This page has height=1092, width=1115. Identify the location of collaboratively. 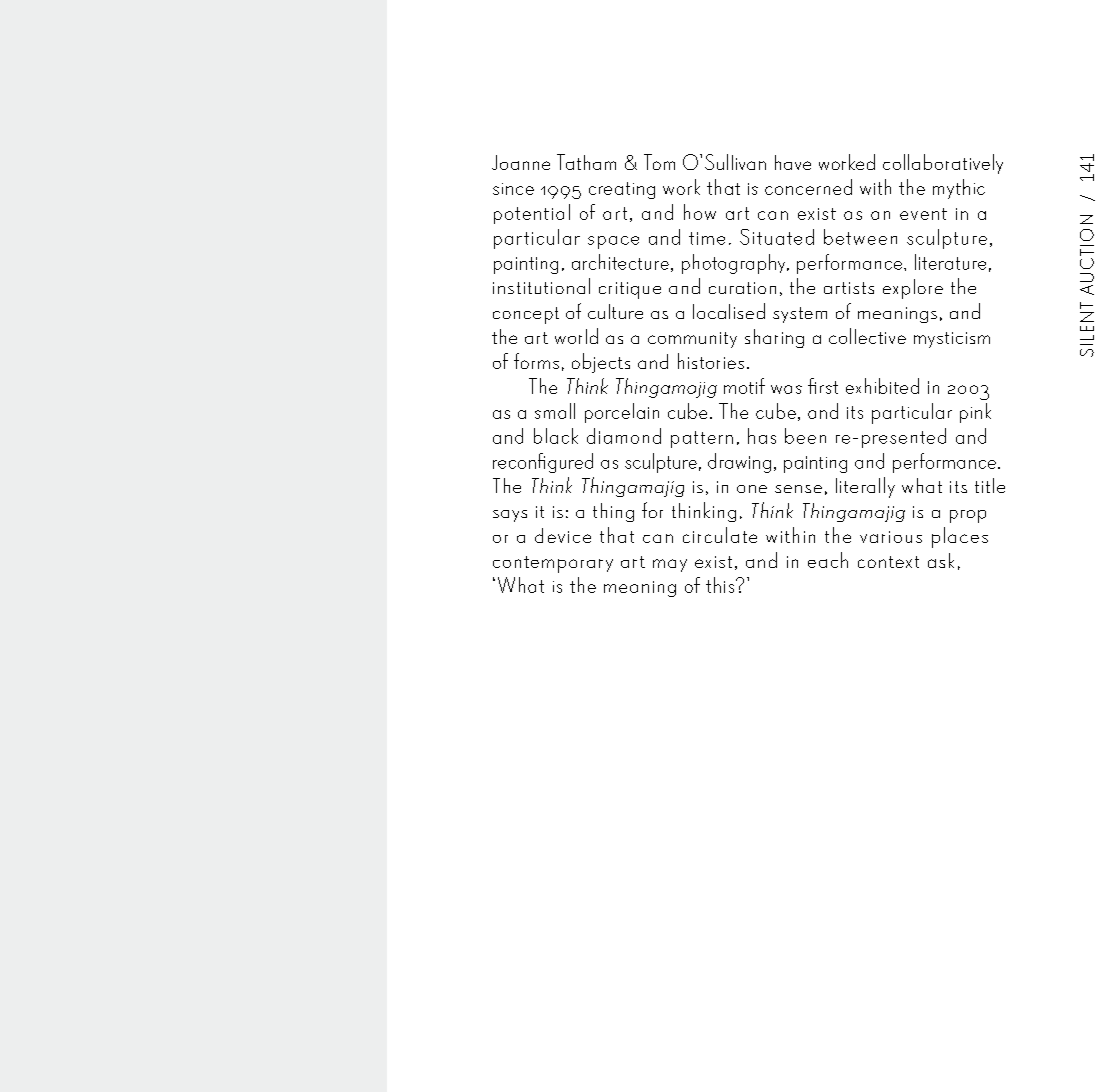
(943, 164).
